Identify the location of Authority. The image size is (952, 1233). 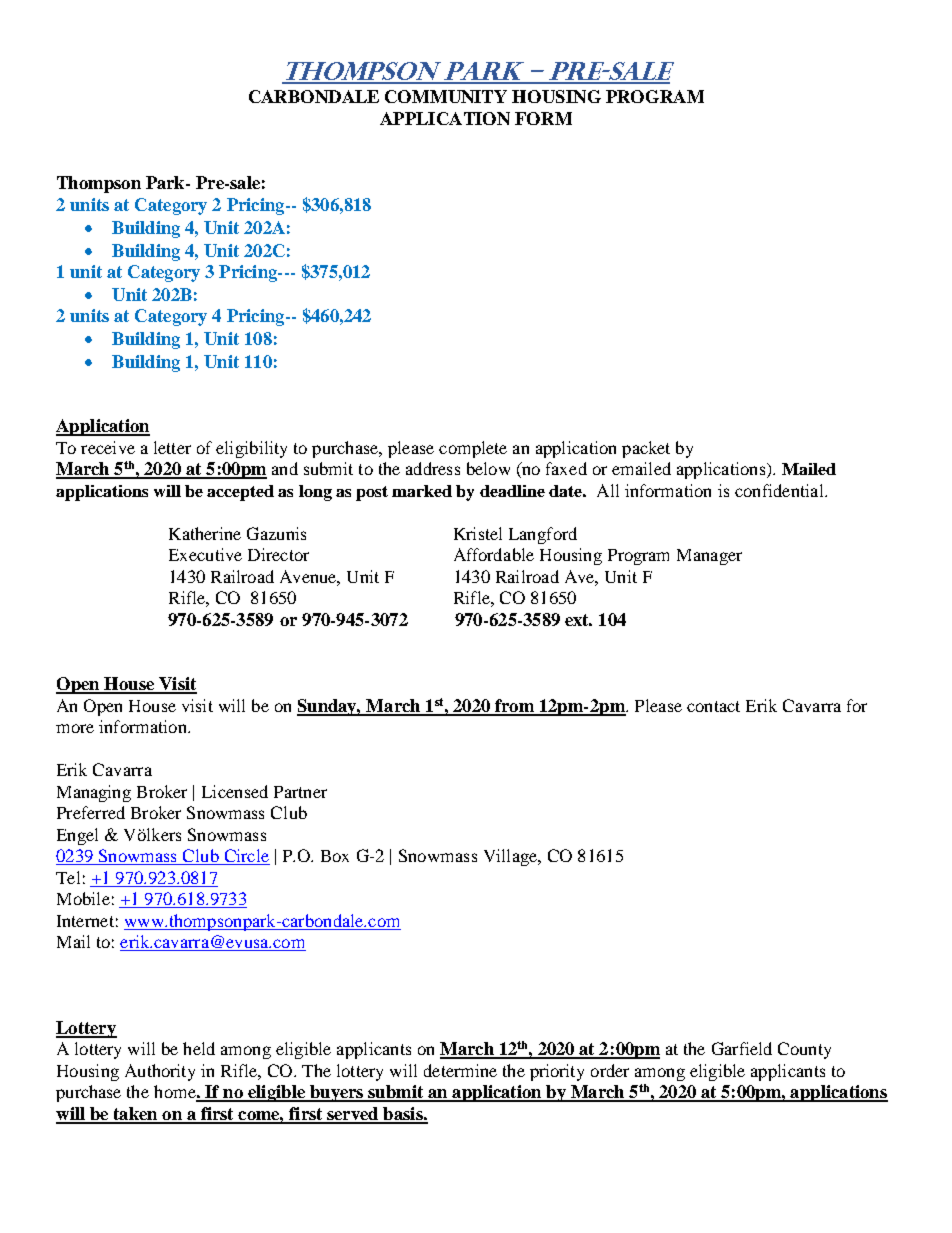
(160, 1072).
